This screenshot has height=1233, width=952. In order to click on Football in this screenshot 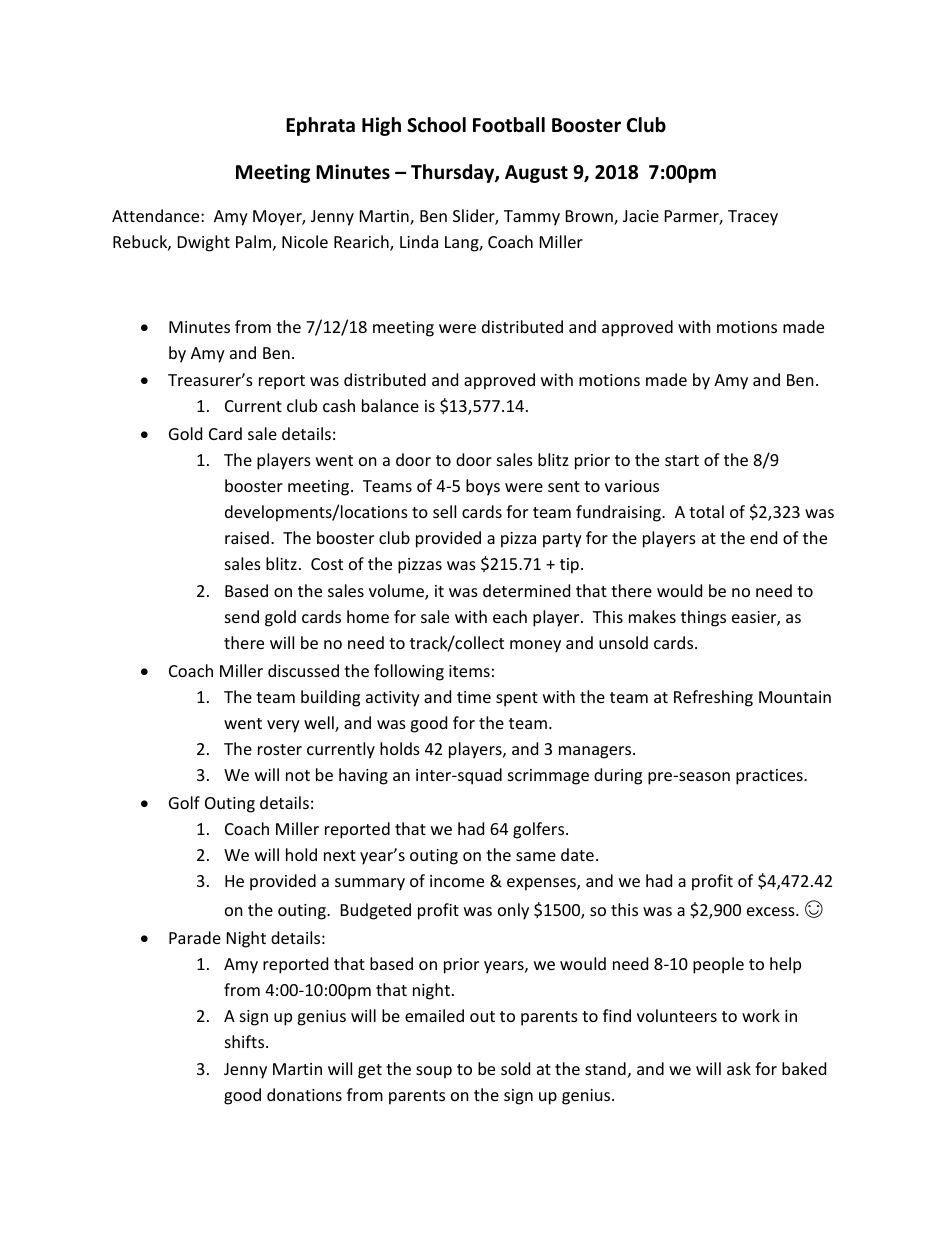, I will do `click(509, 125)`.
